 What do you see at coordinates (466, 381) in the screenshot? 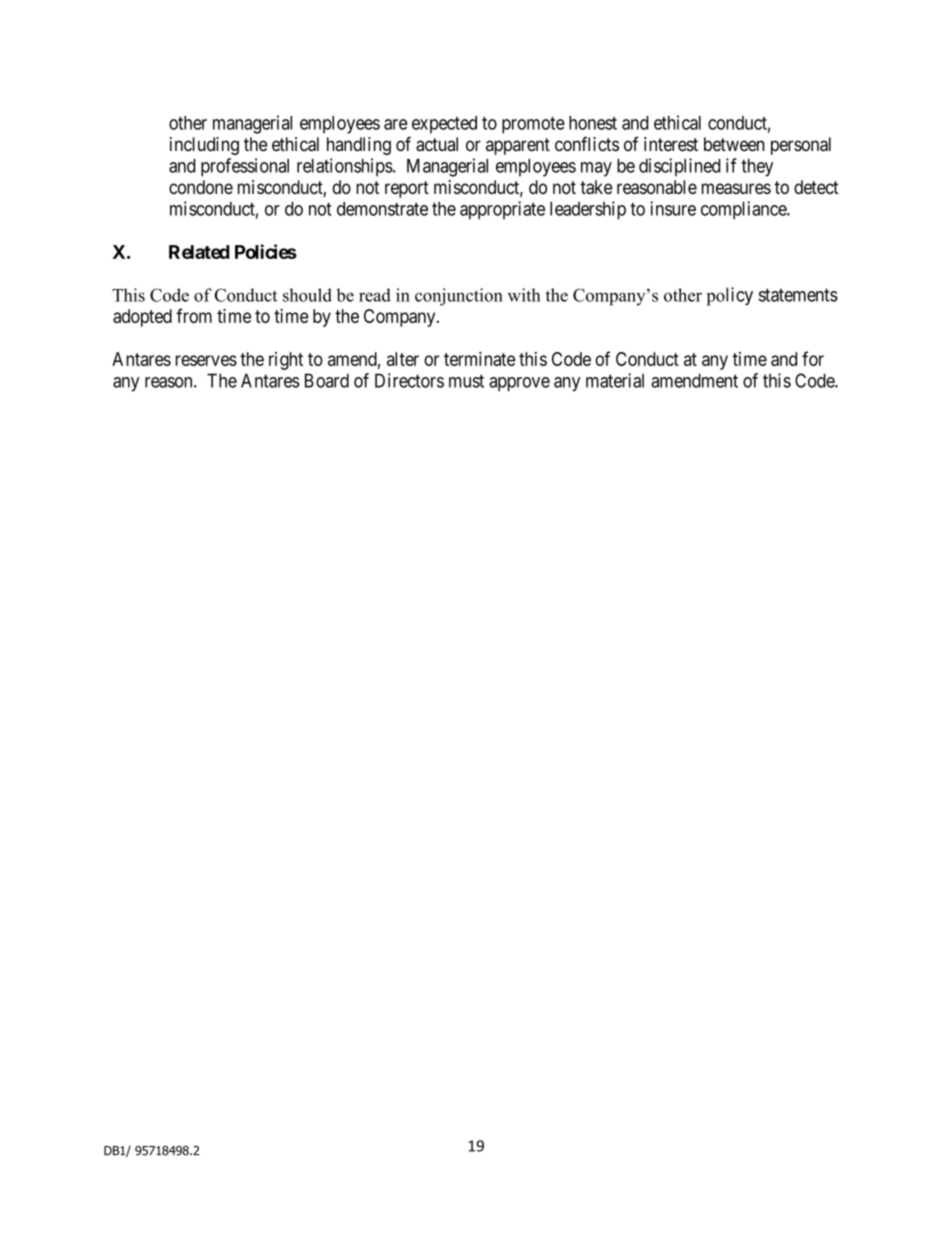
I see `must` at bounding box center [466, 381].
